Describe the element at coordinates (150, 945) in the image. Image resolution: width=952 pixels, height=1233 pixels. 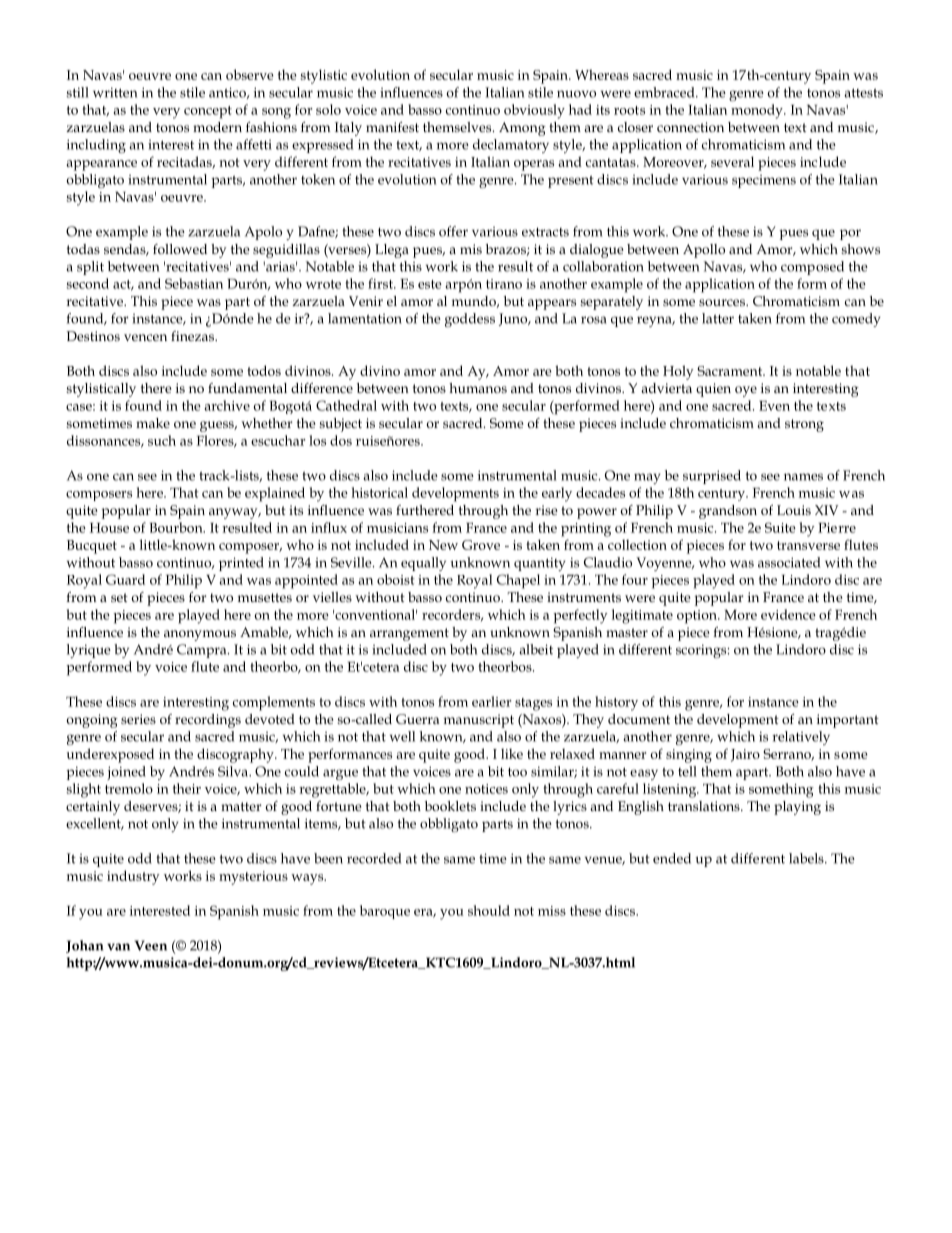
I see `Veen` at that location.
